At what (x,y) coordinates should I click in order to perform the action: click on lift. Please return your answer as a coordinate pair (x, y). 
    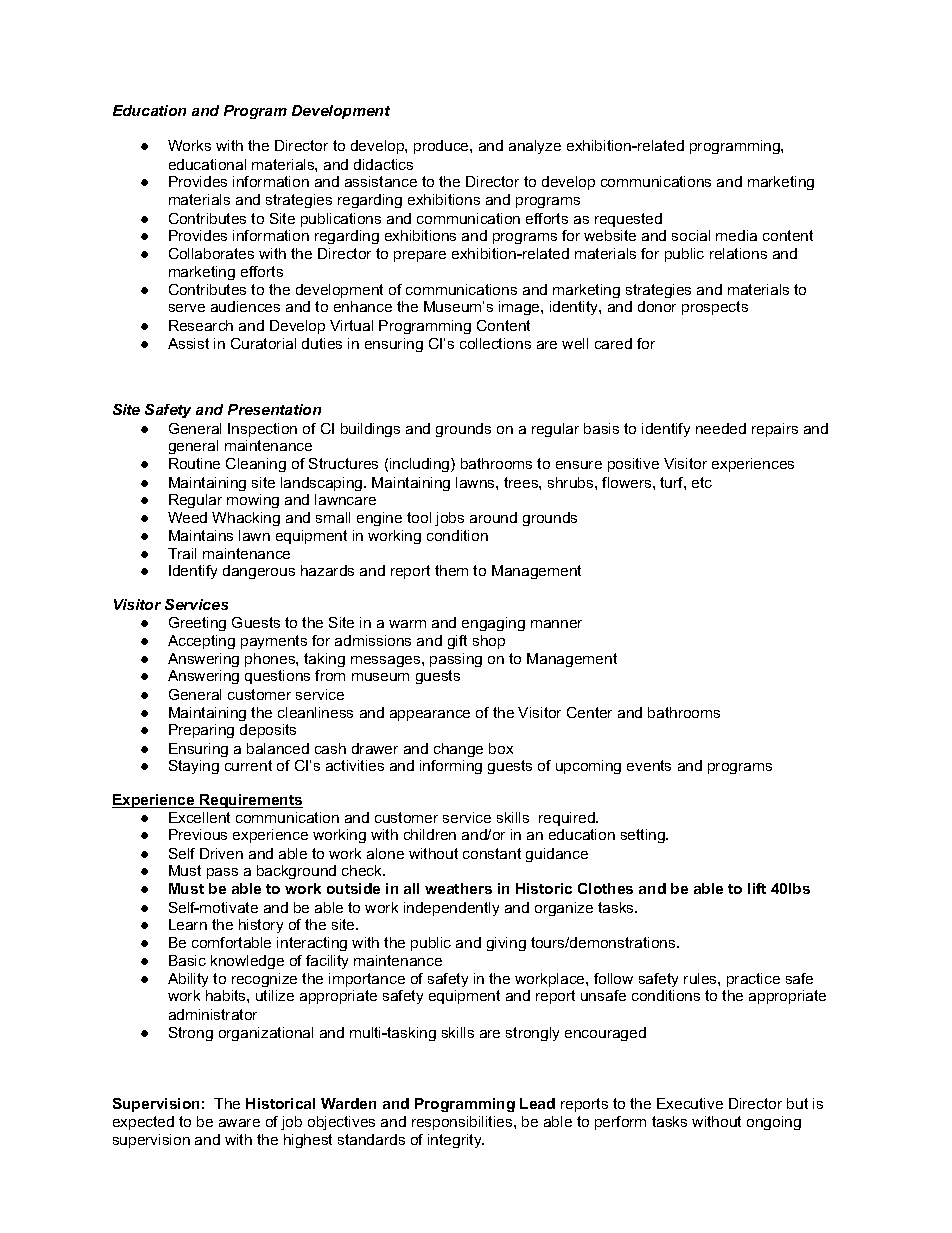
    Looking at the image, I should click on (757, 888).
